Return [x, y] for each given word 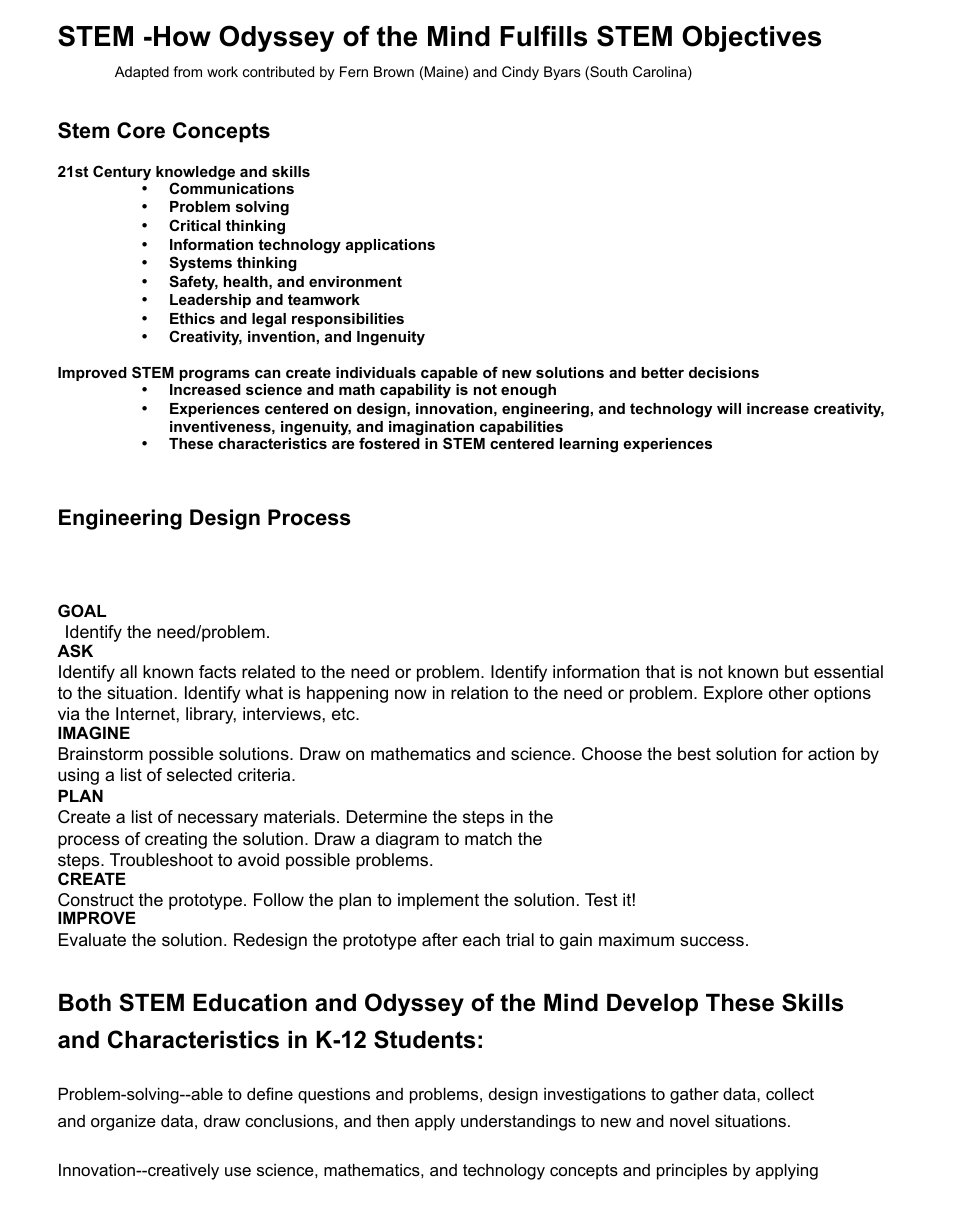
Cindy [520, 73]
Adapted [142, 73]
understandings [518, 1122]
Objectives [751, 38]
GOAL [82, 610]
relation [479, 693]
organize [123, 1123]
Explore [733, 694]
